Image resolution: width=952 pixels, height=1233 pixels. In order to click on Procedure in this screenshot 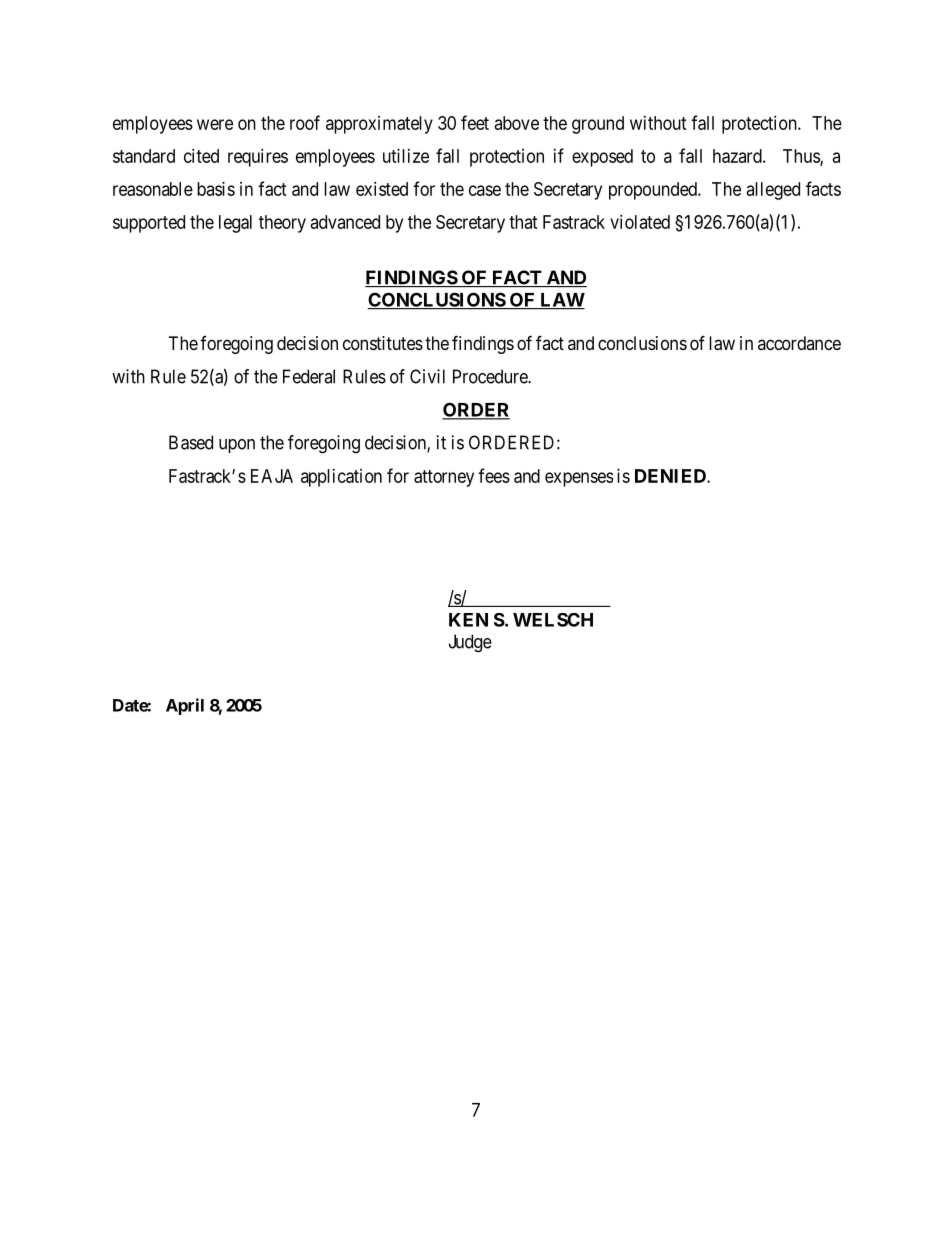, I will do `click(491, 376)`.
